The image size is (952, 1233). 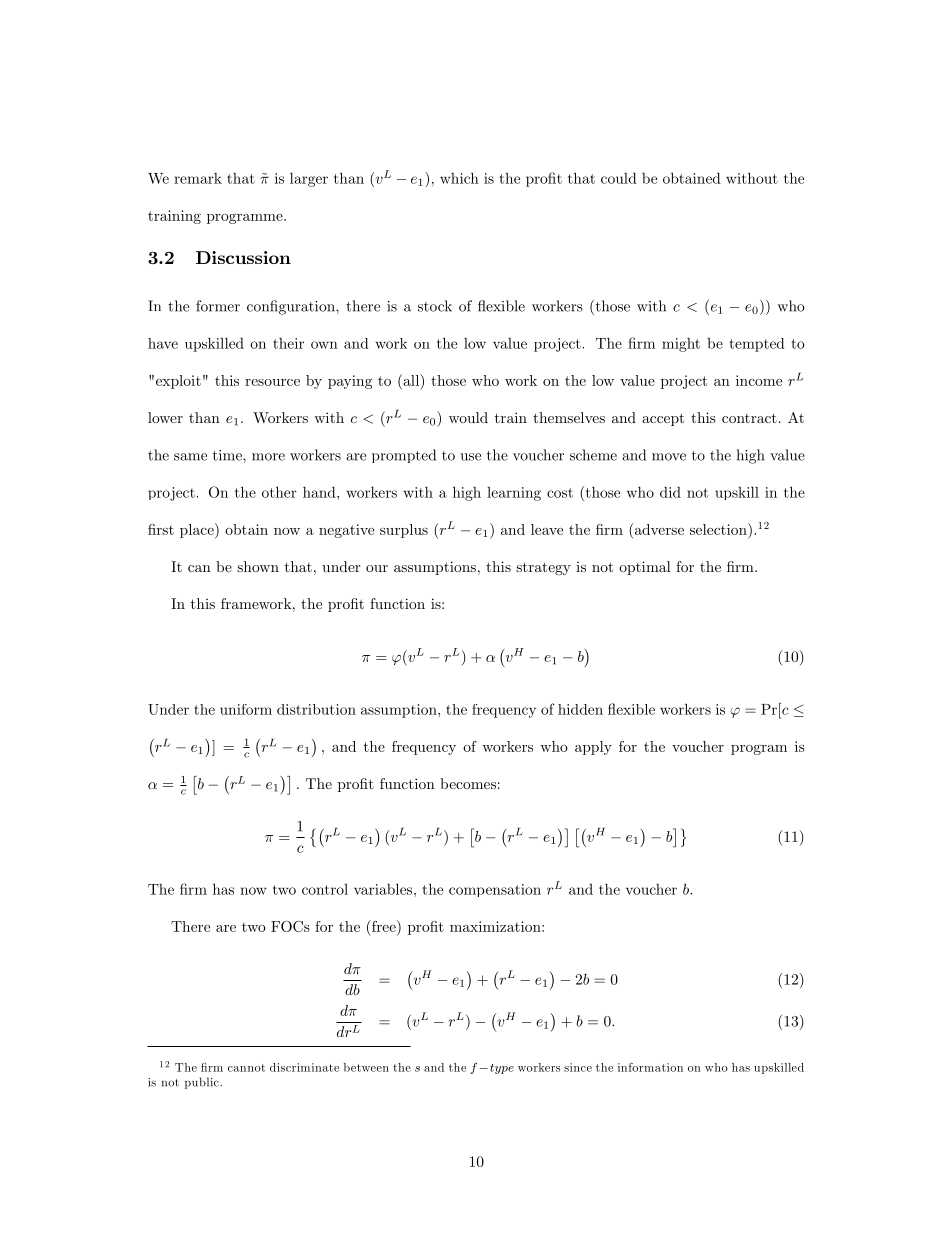 I want to click on shown, so click(x=258, y=566).
